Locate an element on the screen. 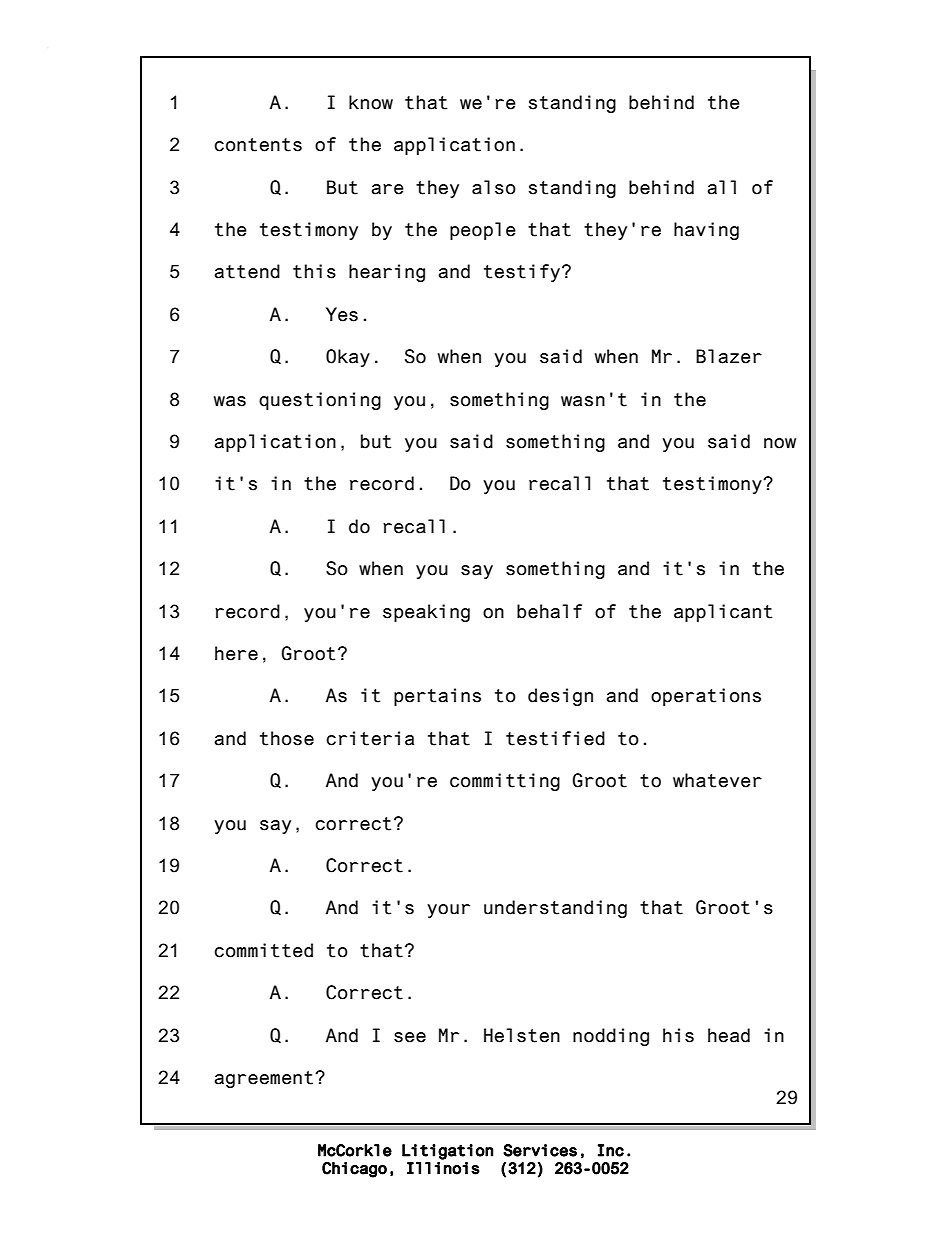 Image resolution: width=952 pixels, height=1233 pixels. Litigation is located at coordinates (447, 1152).
